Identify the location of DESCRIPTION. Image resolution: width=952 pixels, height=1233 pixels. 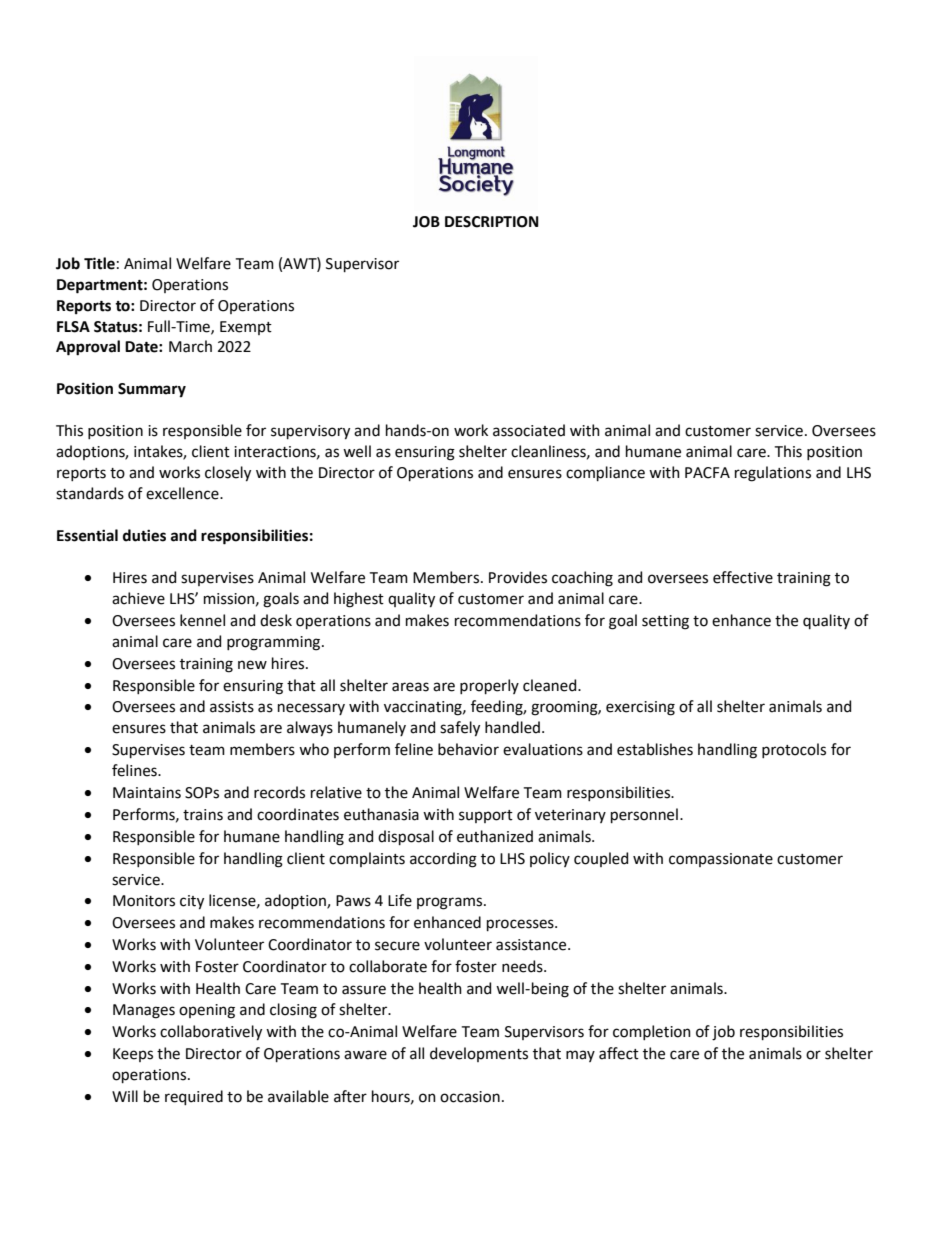
(492, 222).
